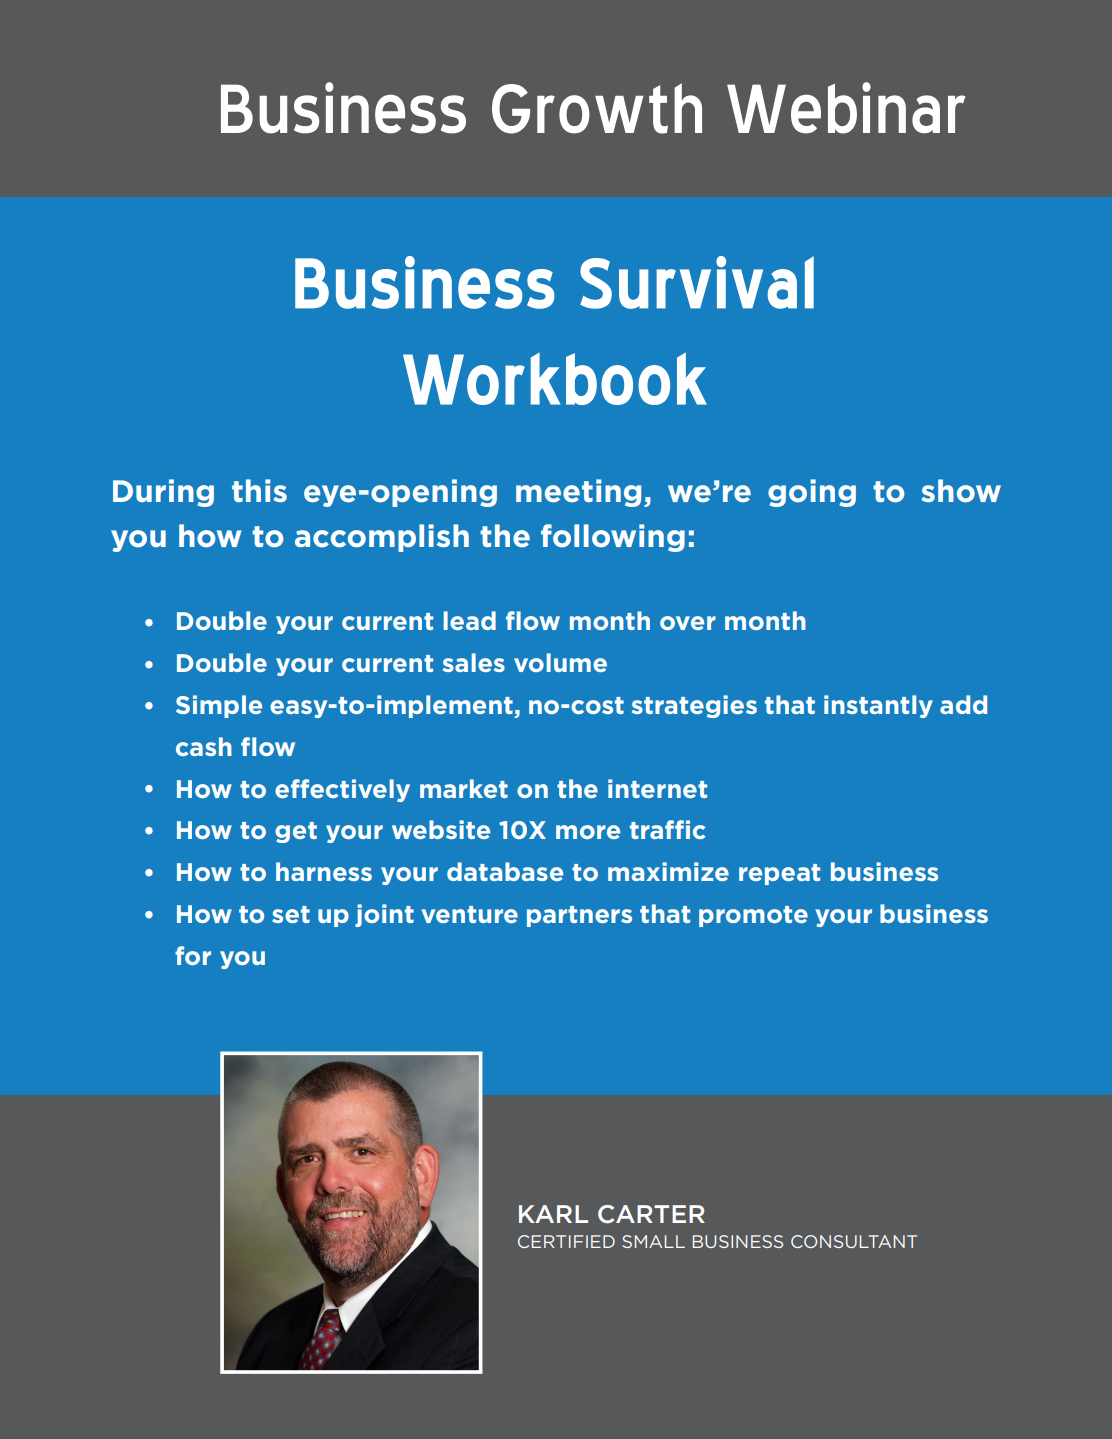 The height and width of the screenshot is (1439, 1112). What do you see at coordinates (697, 282) in the screenshot?
I see `Survival` at bounding box center [697, 282].
